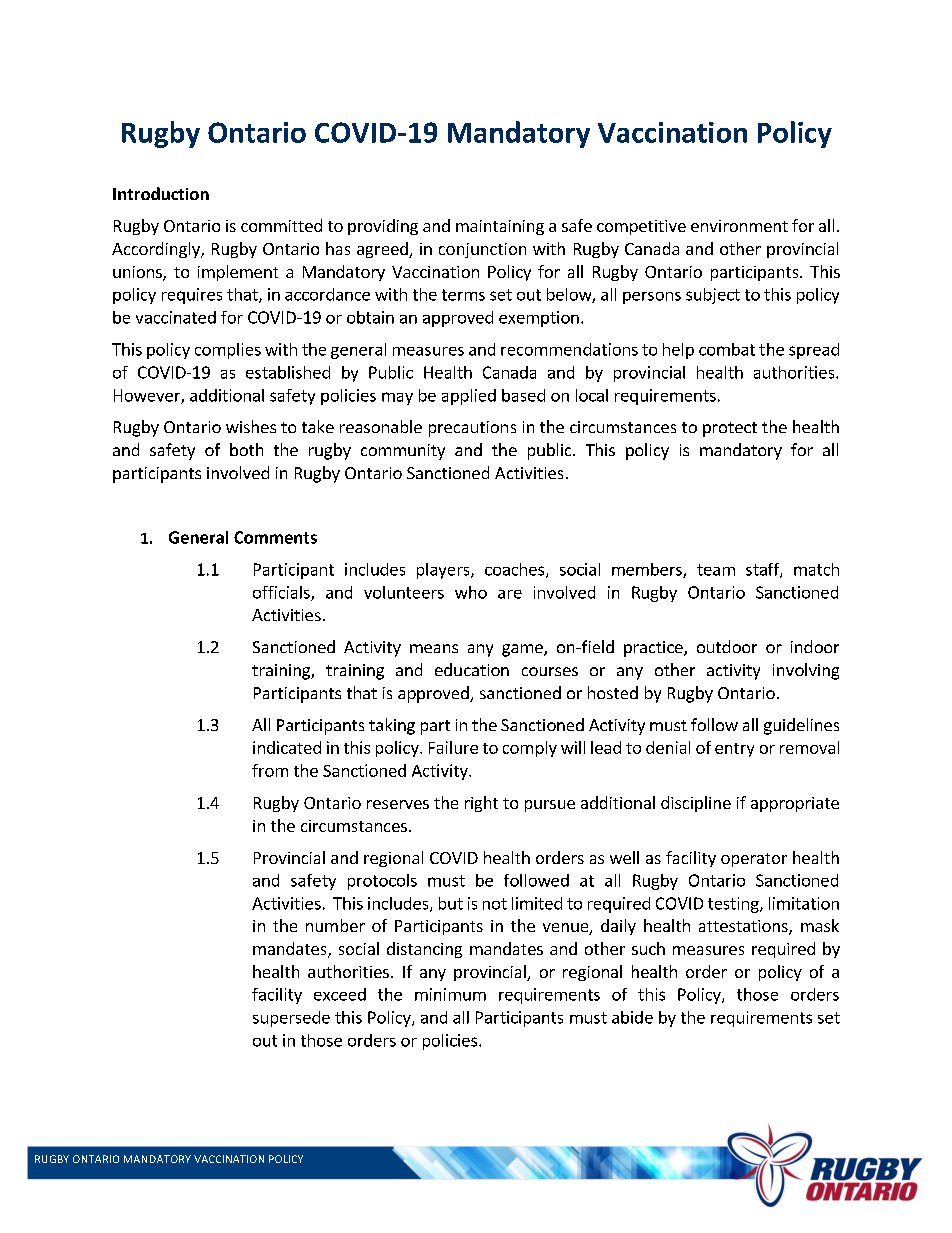 The height and width of the page is (1233, 952). I want to click on right, so click(481, 804).
